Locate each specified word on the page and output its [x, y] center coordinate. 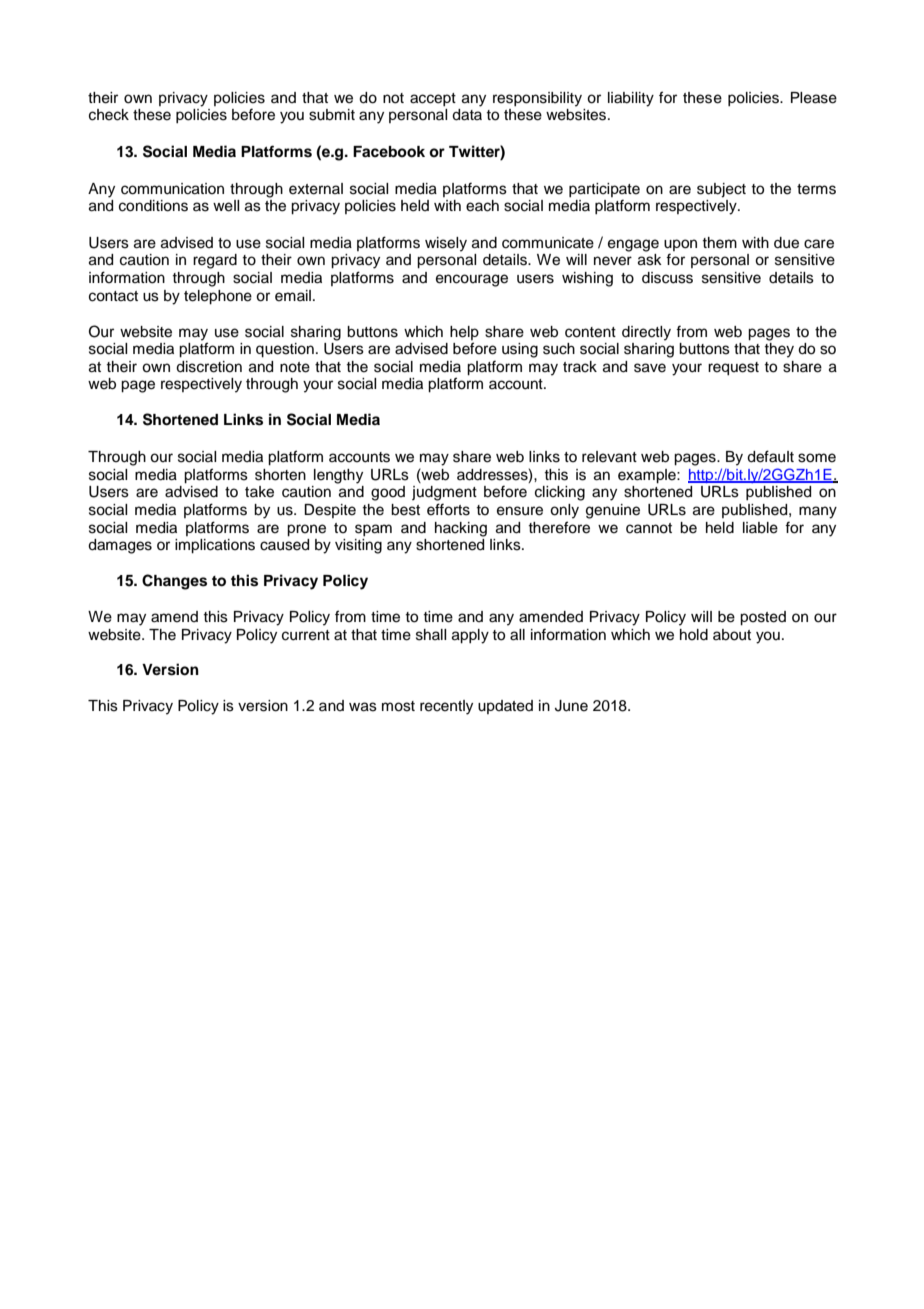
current [306, 635]
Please [814, 98]
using [520, 350]
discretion [209, 367]
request [733, 369]
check [109, 115]
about [732, 635]
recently [446, 707]
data [467, 115]
